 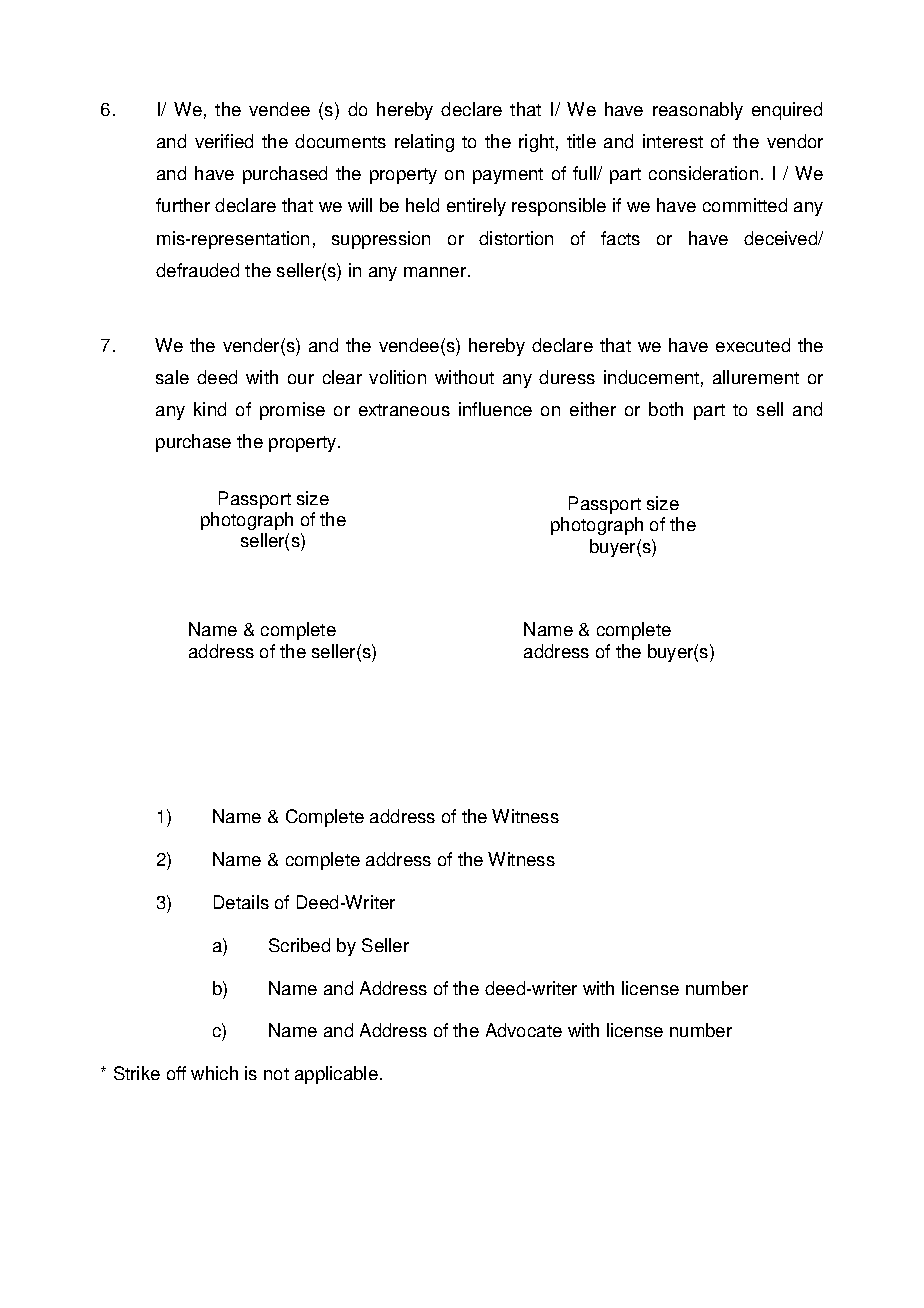 I want to click on kind, so click(x=210, y=409).
